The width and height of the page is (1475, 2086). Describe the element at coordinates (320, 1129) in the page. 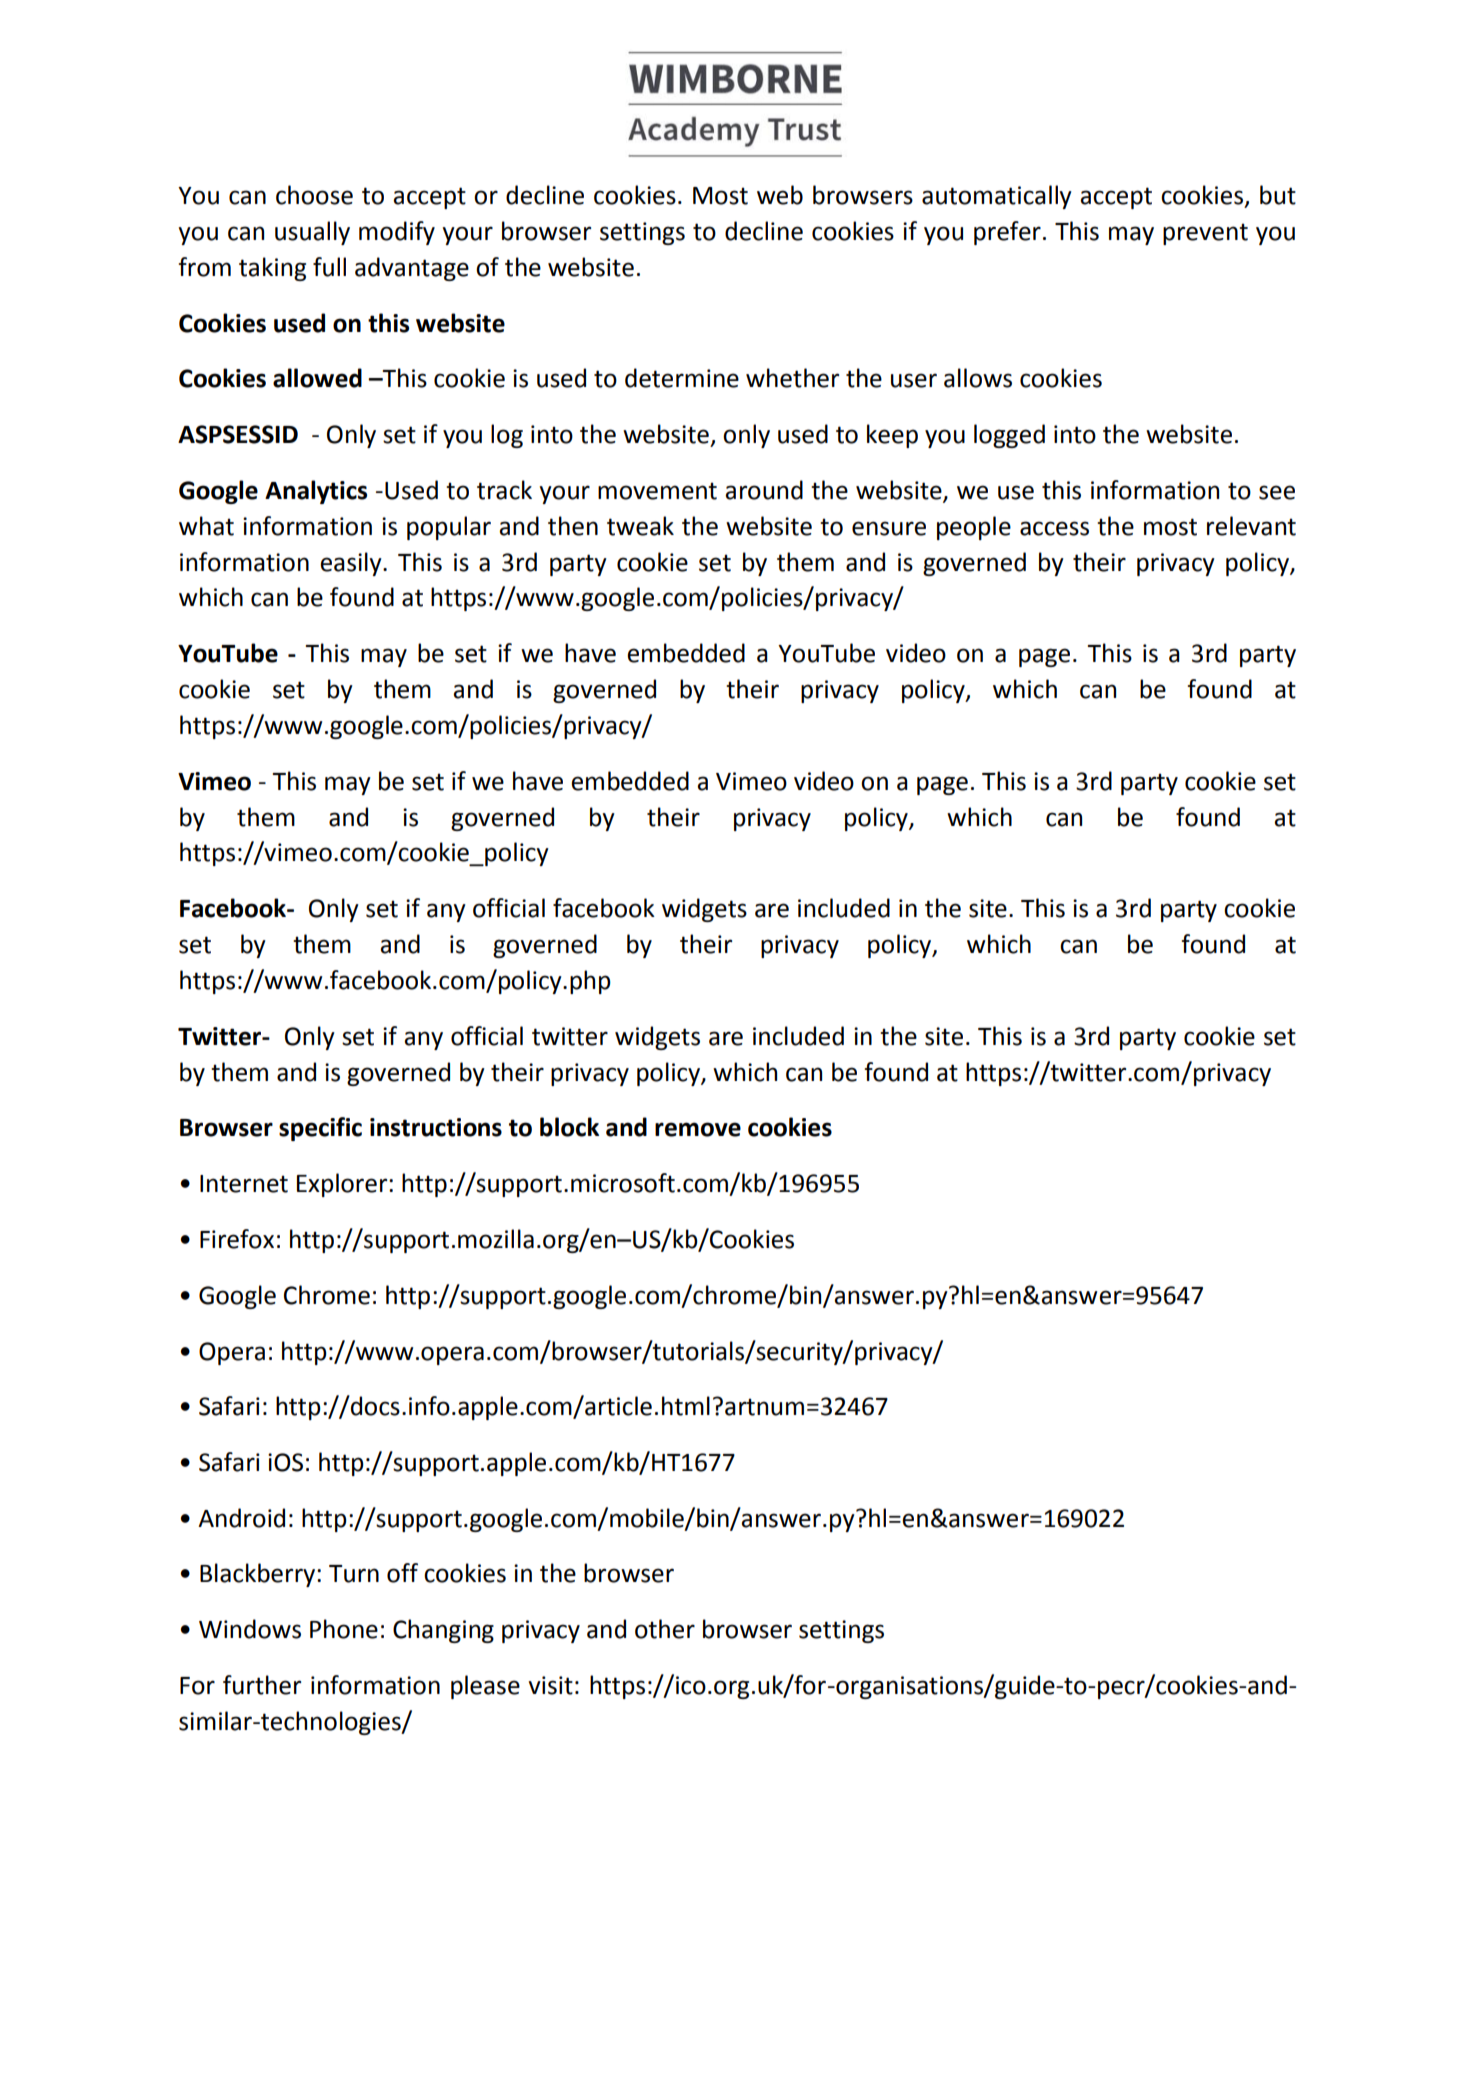

I see `specific` at that location.
